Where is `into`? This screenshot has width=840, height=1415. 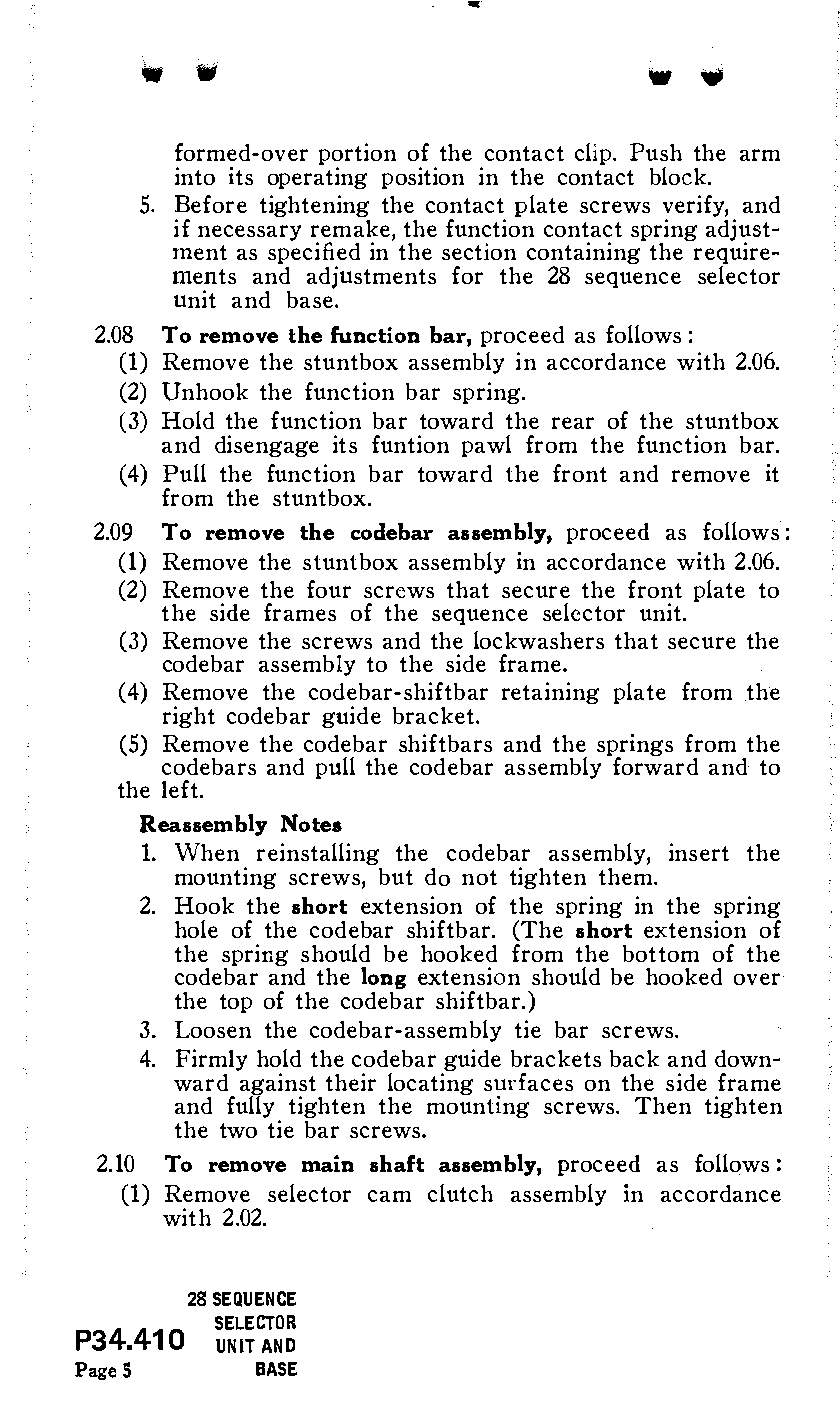
into is located at coordinates (195, 176).
